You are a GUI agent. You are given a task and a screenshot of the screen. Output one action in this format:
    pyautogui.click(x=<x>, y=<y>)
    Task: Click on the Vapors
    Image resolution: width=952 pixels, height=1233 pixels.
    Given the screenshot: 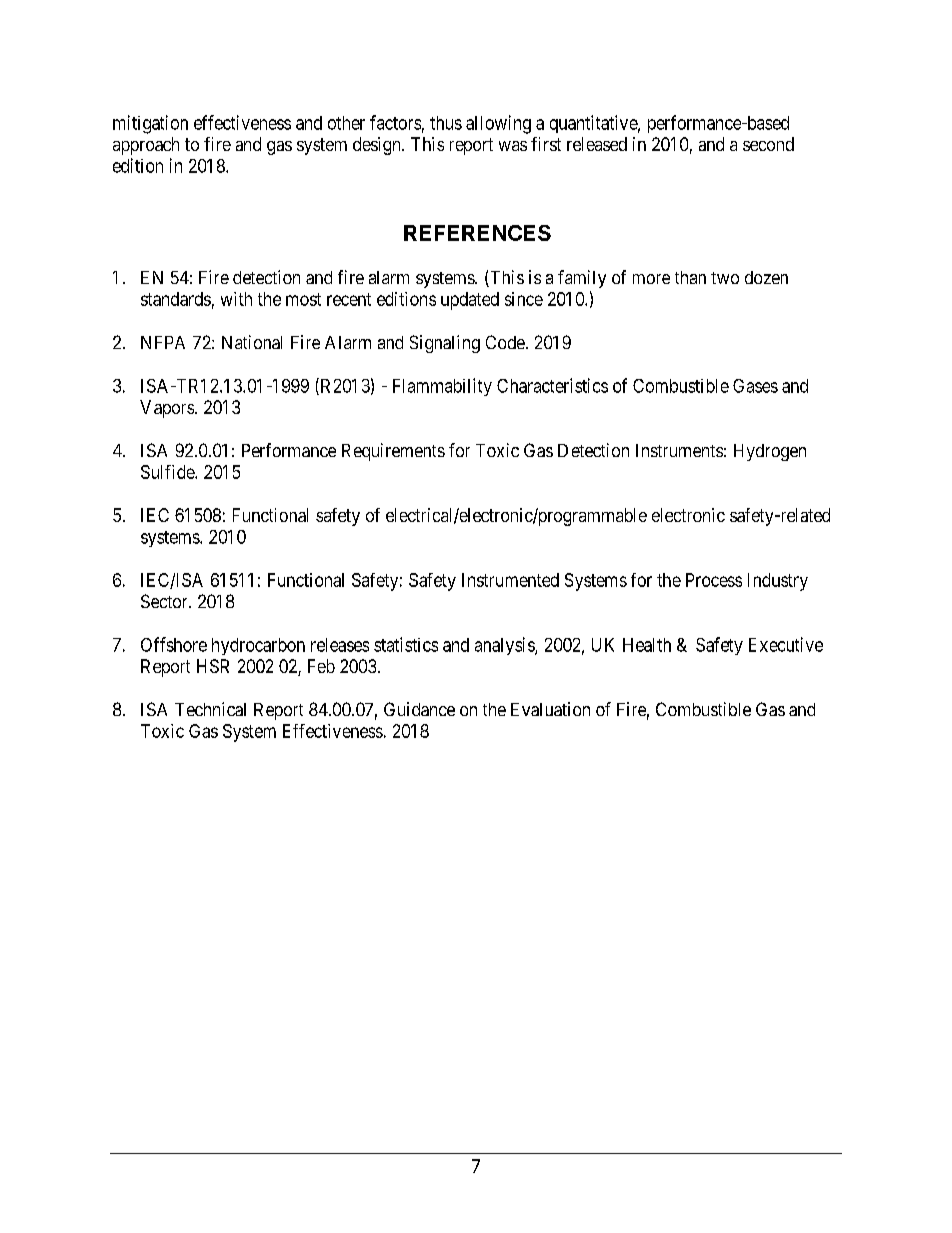 What is the action you would take?
    pyautogui.click(x=168, y=409)
